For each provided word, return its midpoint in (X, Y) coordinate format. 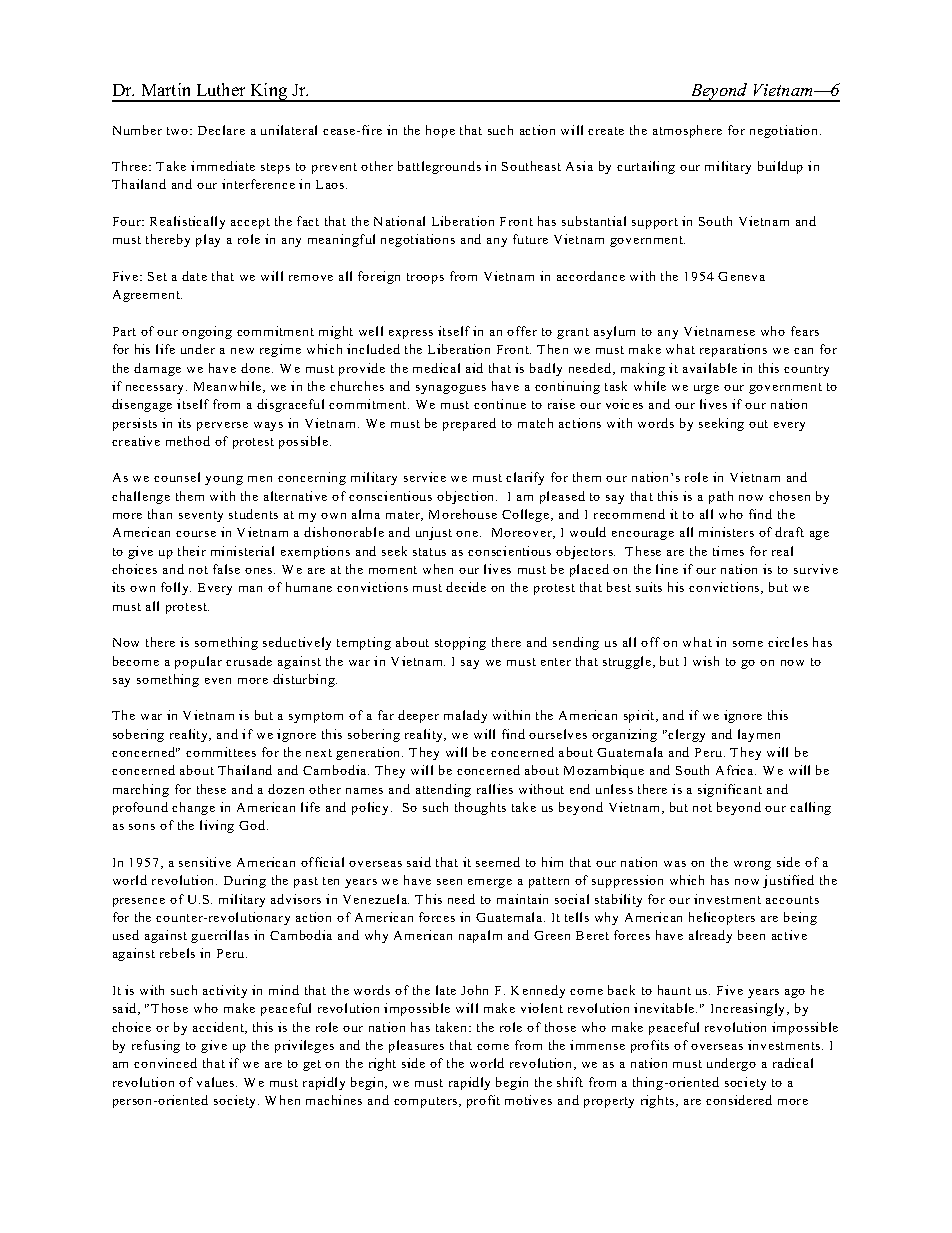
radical (793, 1063)
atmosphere (687, 131)
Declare (221, 130)
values (217, 1082)
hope (440, 131)
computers (427, 1102)
